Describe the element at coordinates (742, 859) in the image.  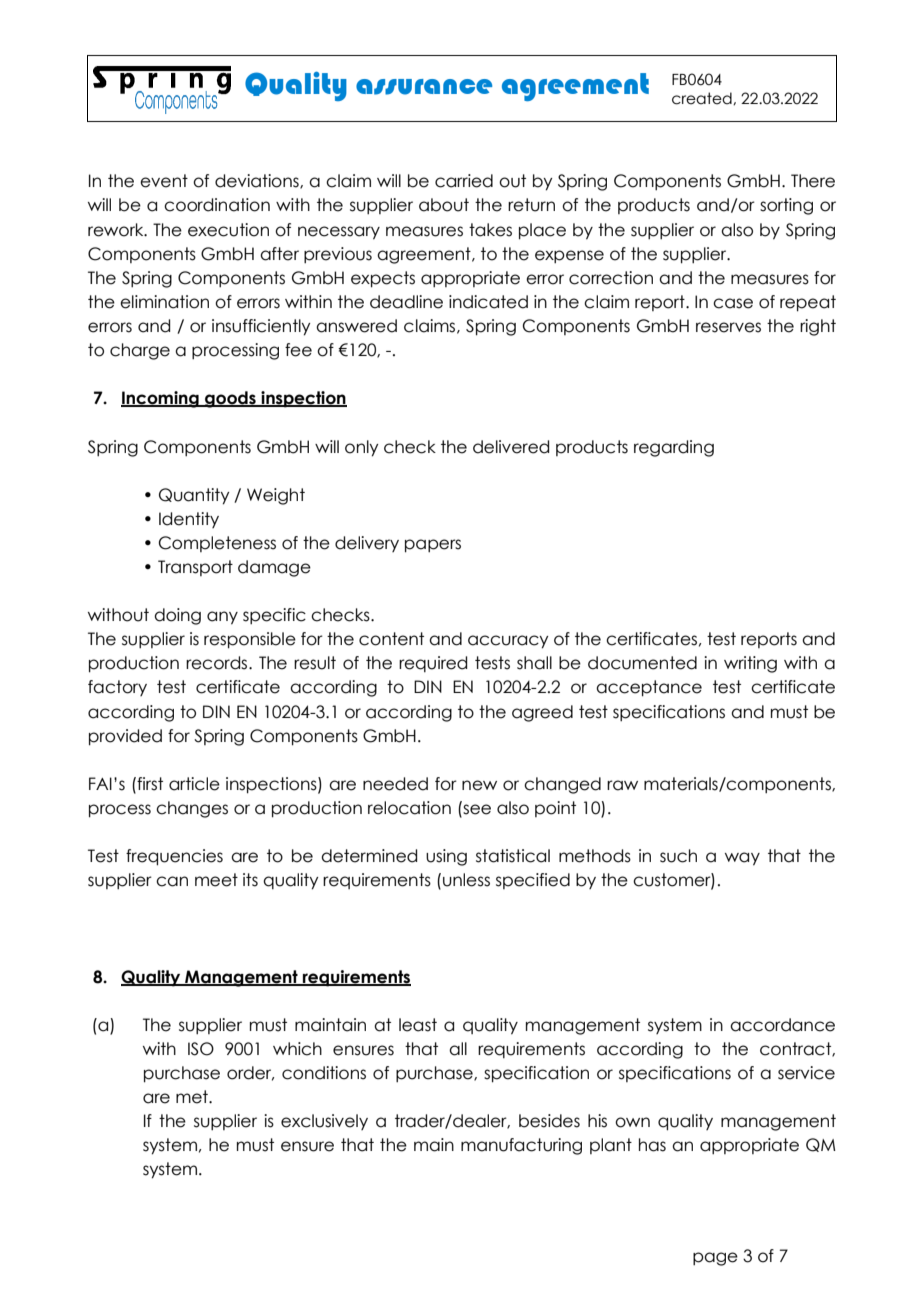
I see `way` at that location.
